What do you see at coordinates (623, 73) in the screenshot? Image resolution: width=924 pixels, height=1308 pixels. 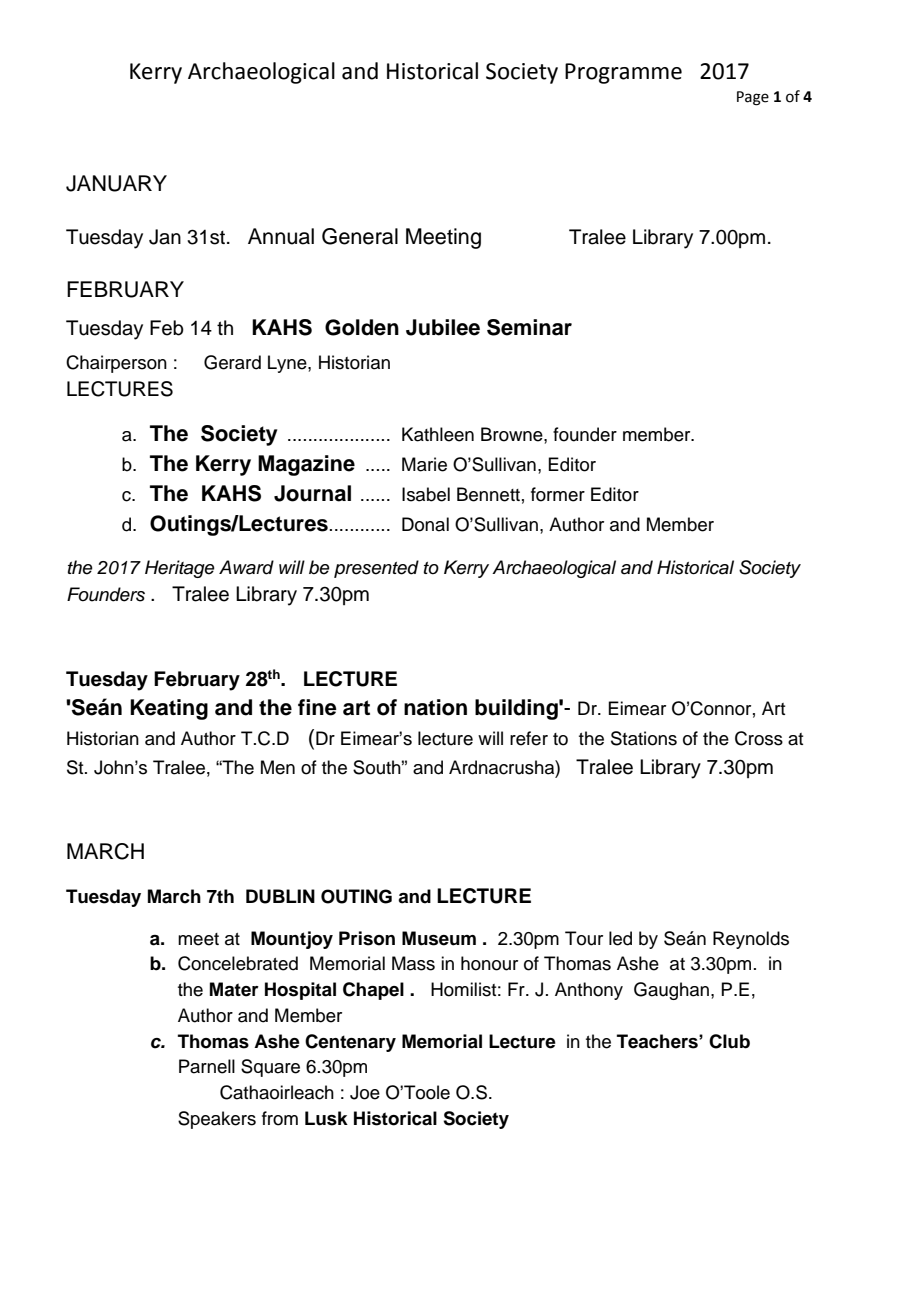 I see `Programme` at bounding box center [623, 73].
